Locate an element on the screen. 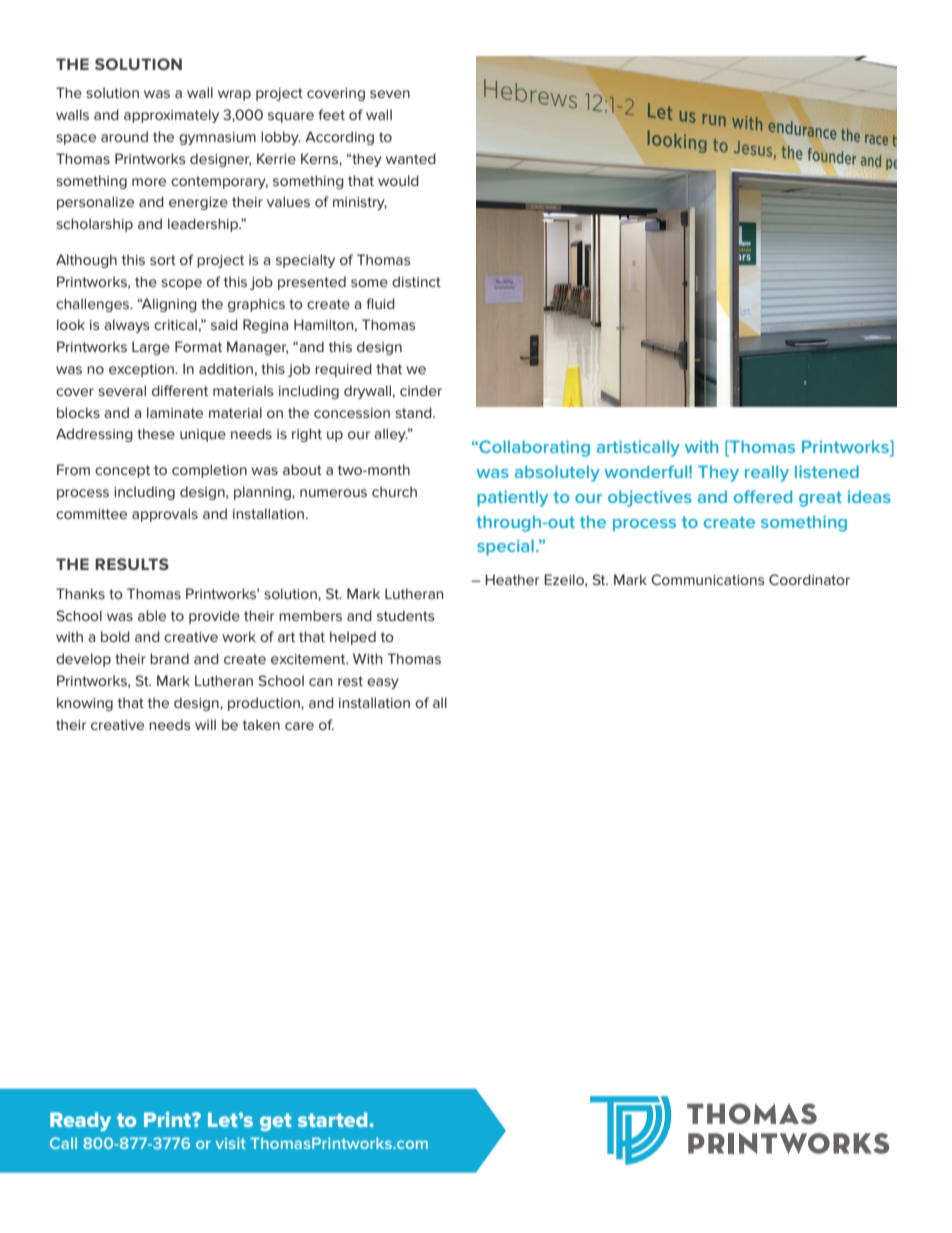  cinder is located at coordinates (421, 390).
